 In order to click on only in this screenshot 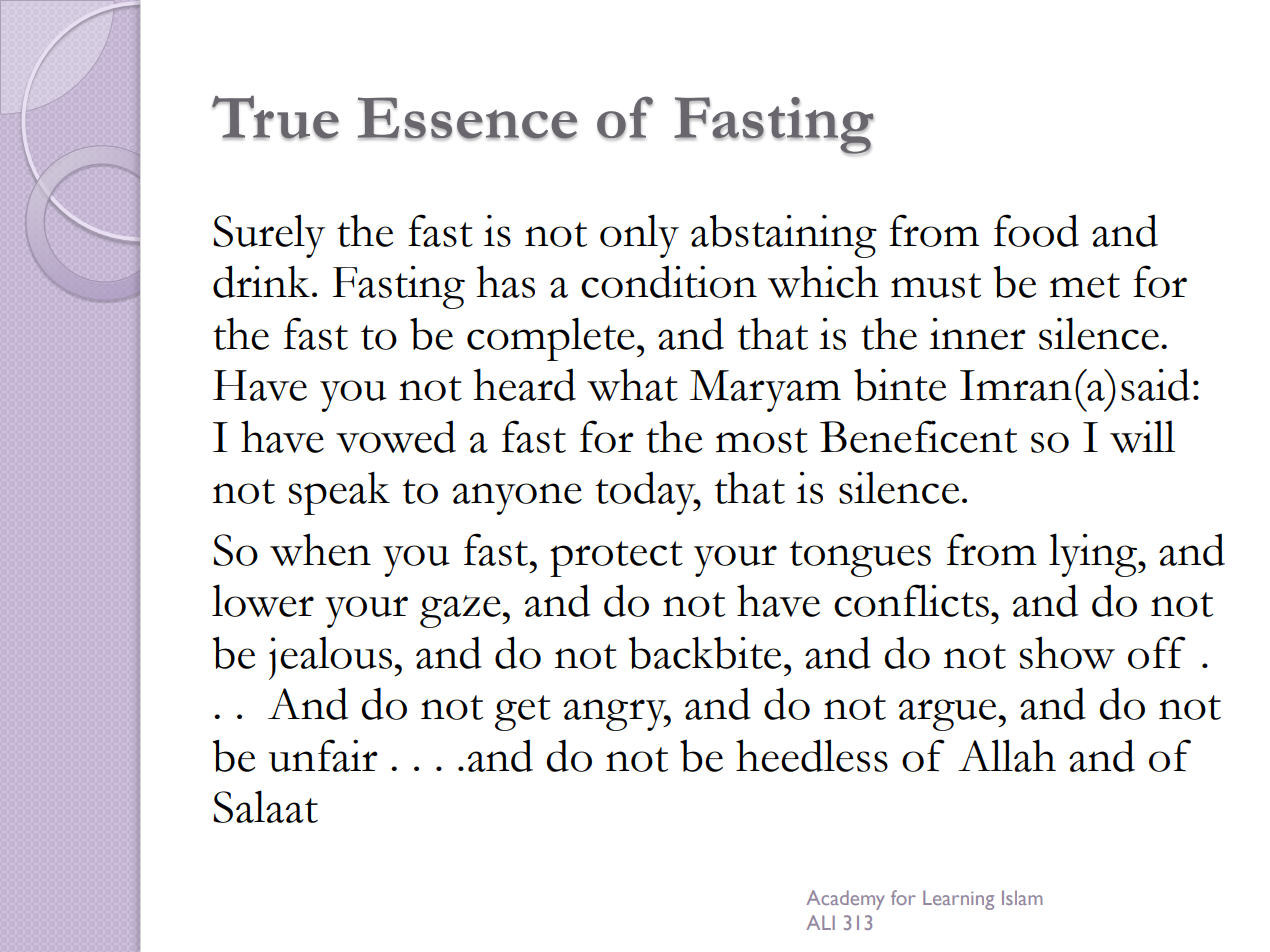, I will do `click(639, 236)`.
